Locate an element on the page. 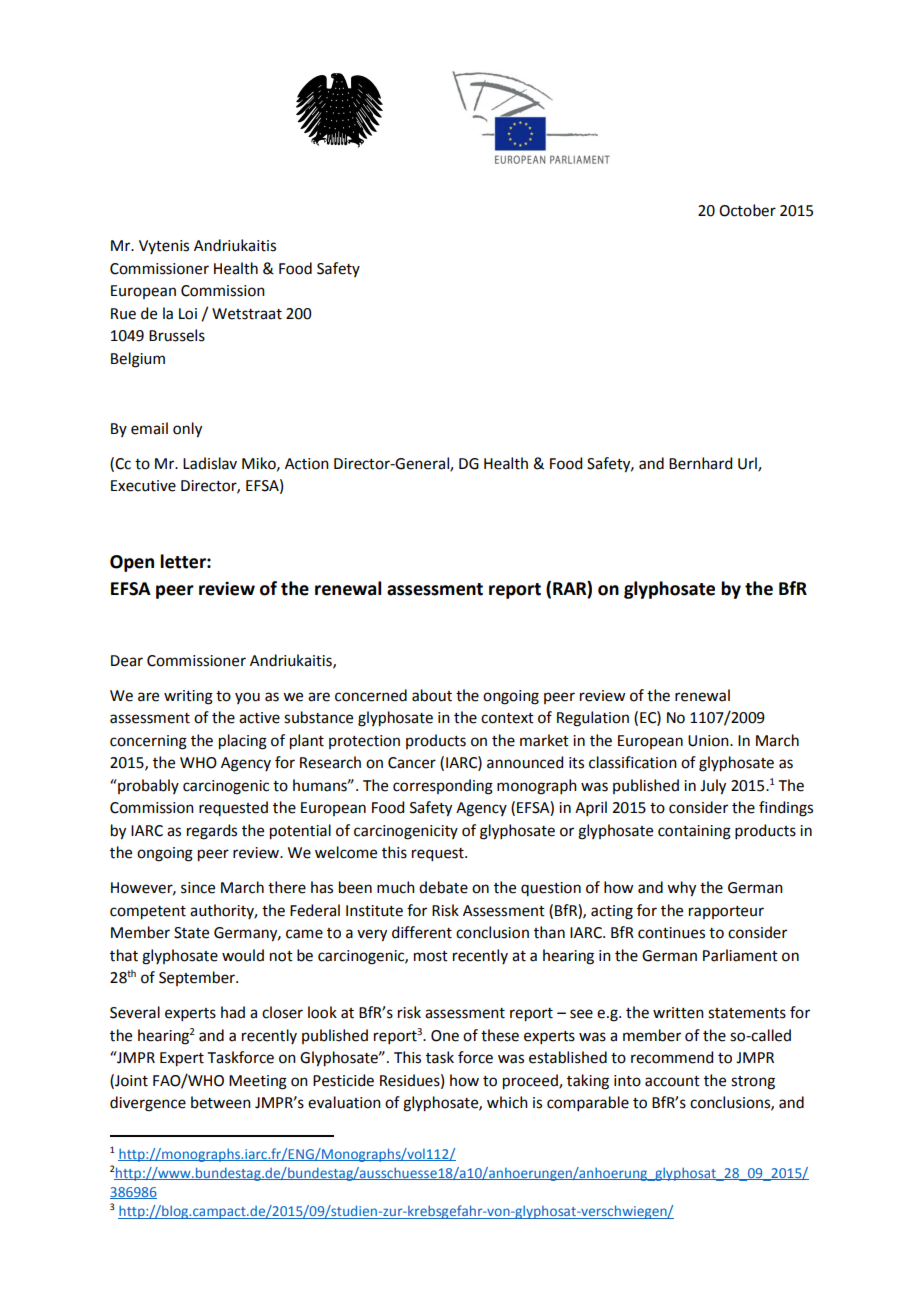 This page has width=924, height=1308. corresponding is located at coordinates (443, 787).
